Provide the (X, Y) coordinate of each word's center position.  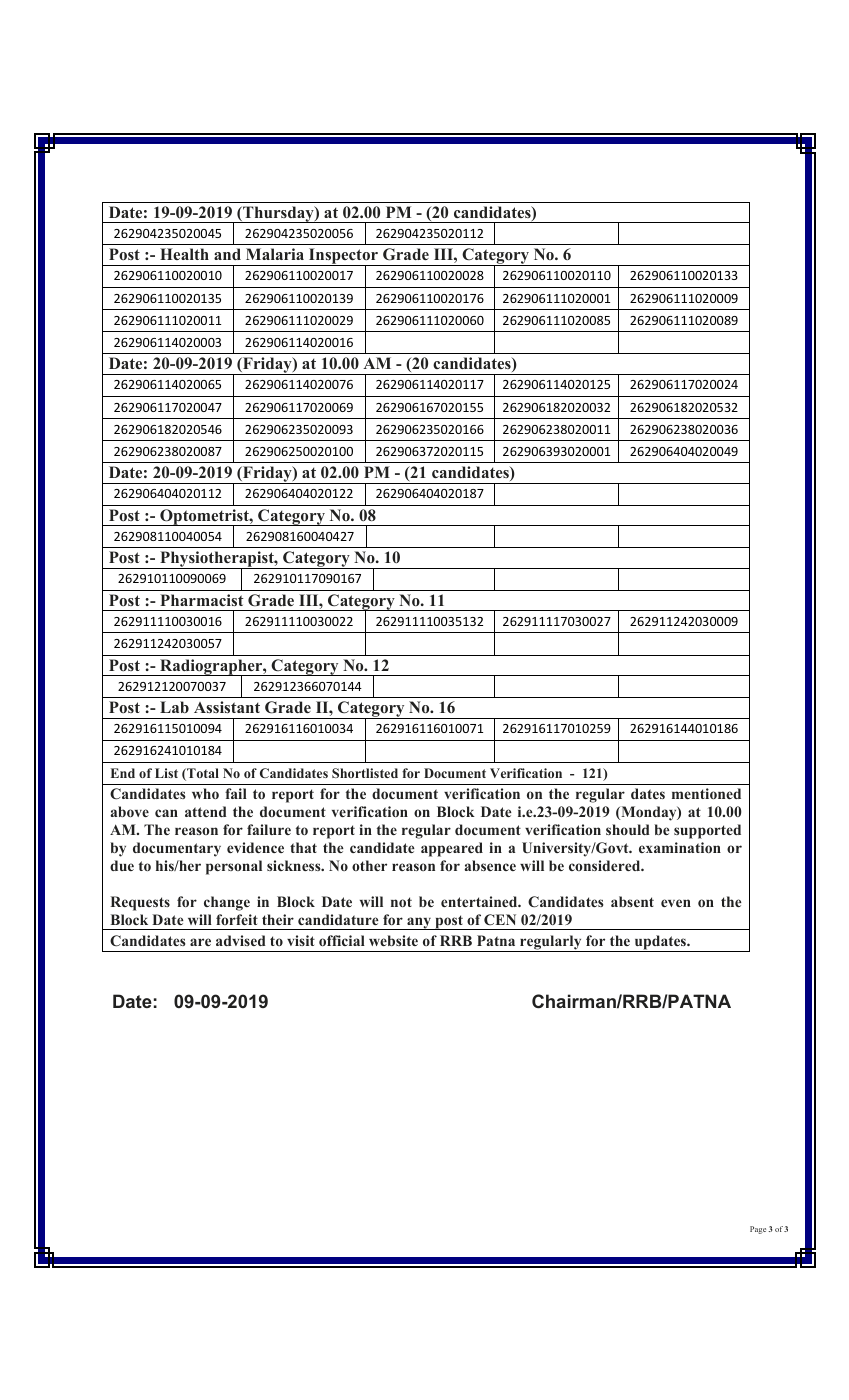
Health (184, 254)
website (393, 940)
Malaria (275, 254)
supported (707, 831)
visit (301, 940)
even (676, 903)
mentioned (706, 793)
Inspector (343, 257)
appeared (452, 849)
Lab (174, 707)
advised (241, 940)
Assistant (227, 707)
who (205, 793)
